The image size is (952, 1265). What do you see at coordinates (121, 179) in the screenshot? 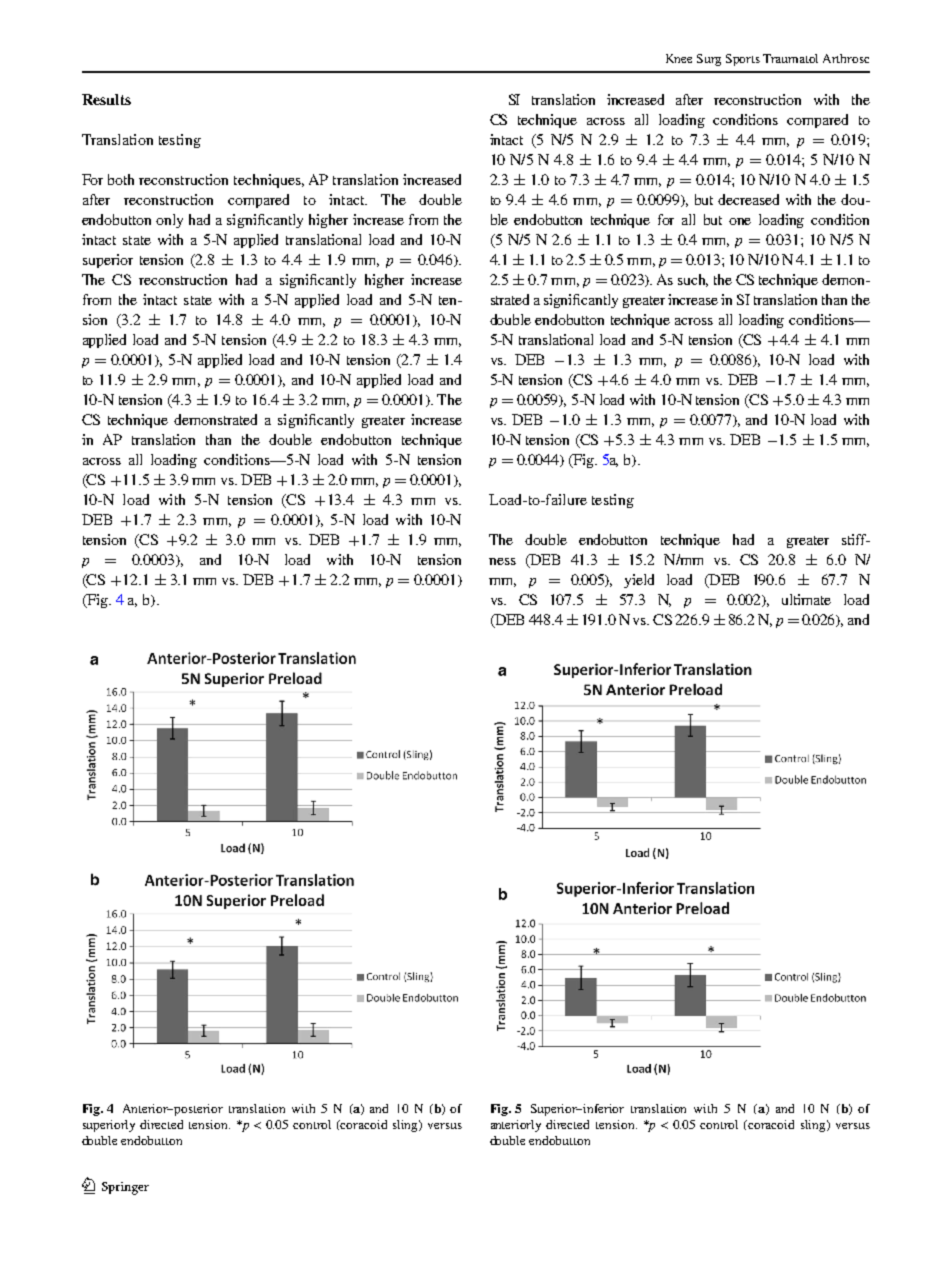
I see `both` at bounding box center [121, 179].
